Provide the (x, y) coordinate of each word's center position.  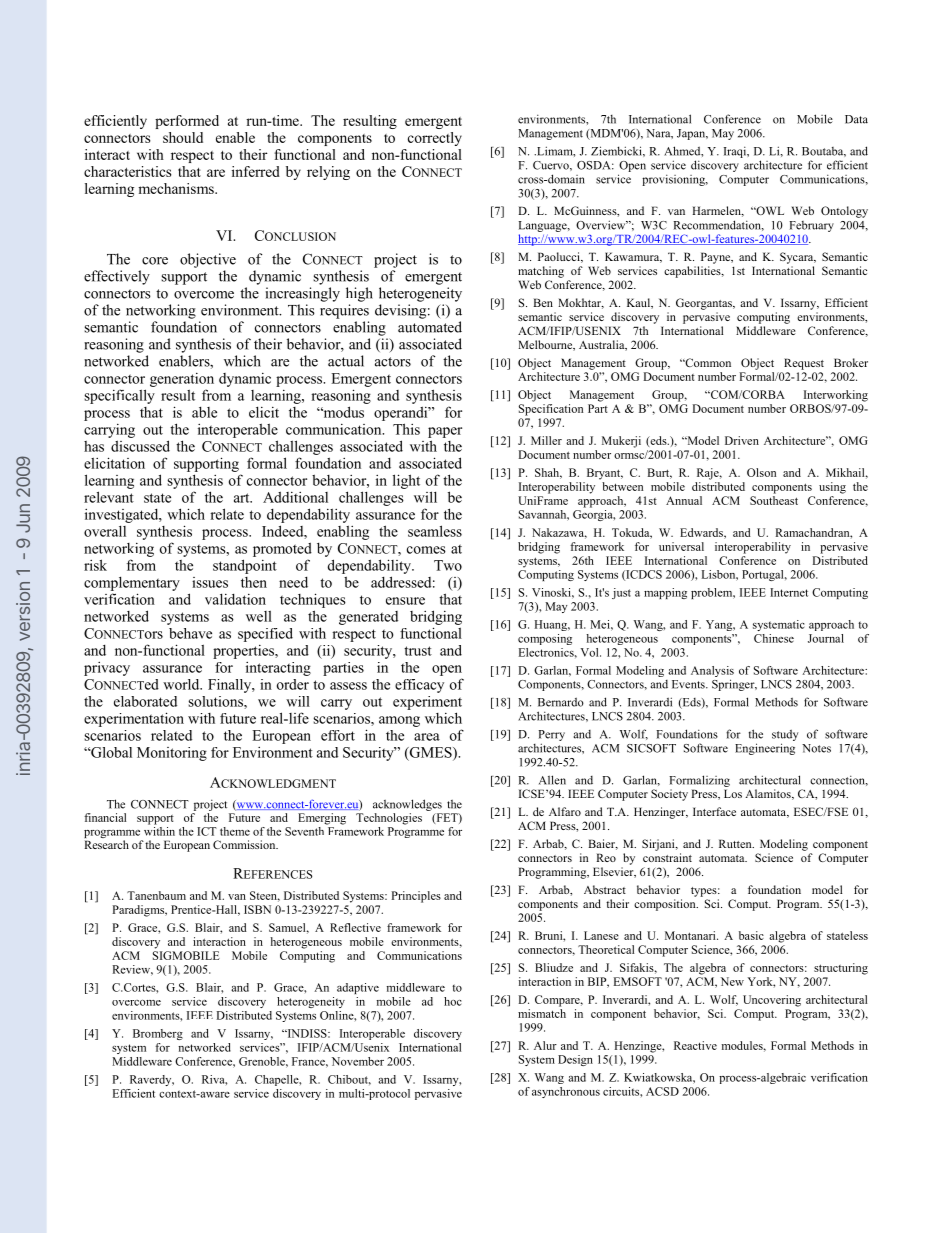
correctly (435, 139)
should (183, 137)
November (358, 1061)
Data (856, 119)
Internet (789, 592)
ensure (405, 601)
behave (190, 633)
